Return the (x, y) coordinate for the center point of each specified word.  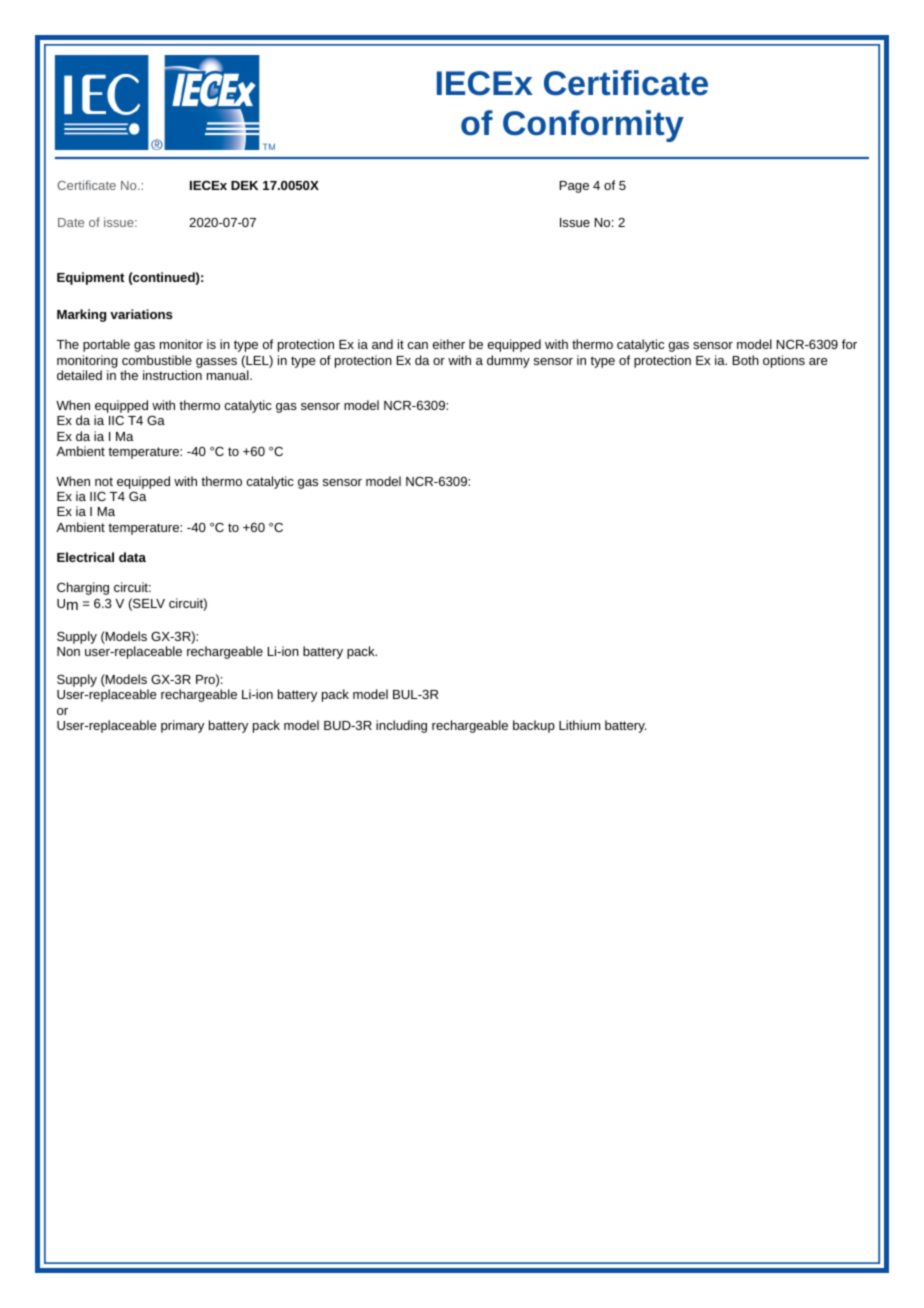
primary (182, 726)
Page (574, 187)
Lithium (579, 725)
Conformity (593, 126)
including (401, 726)
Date (71, 222)
